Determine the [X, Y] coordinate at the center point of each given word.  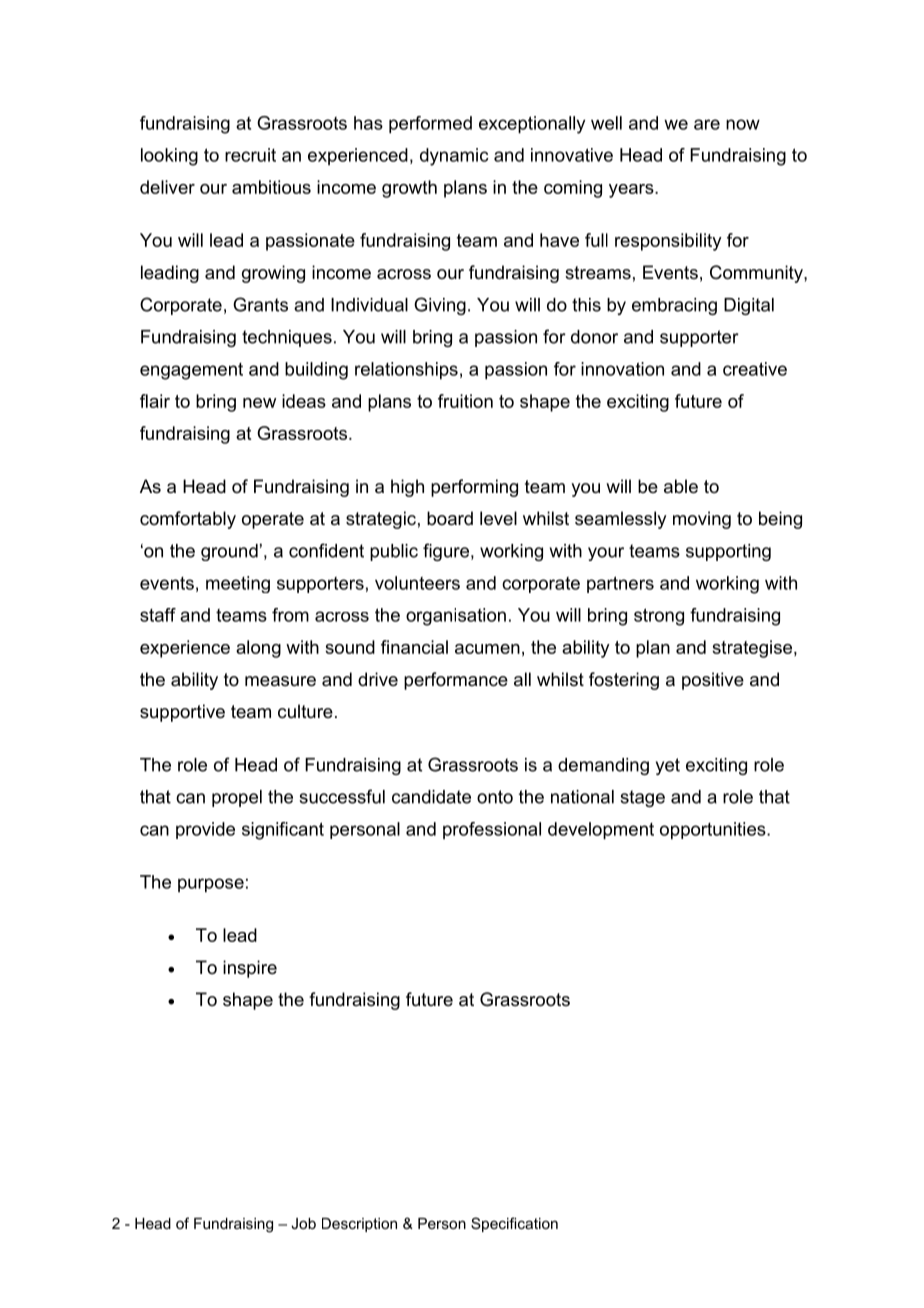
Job [303, 1223]
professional [492, 830]
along [258, 649]
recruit [250, 155]
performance [456, 681]
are [707, 124]
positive [713, 681]
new [259, 403]
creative [755, 369]
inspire [250, 969]
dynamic [454, 157]
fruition [465, 401]
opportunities [714, 831]
